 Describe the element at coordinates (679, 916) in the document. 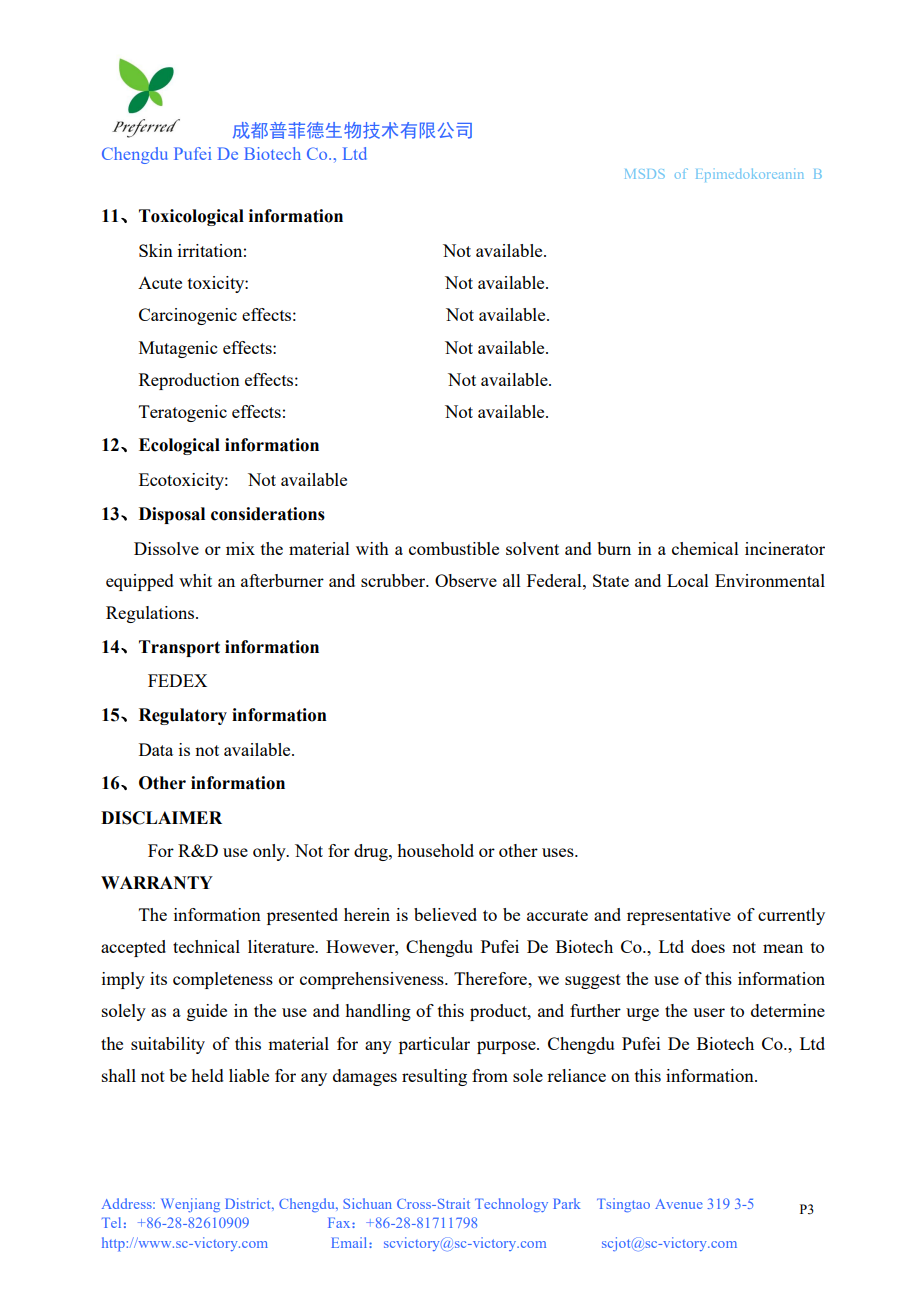

I see `representative` at that location.
